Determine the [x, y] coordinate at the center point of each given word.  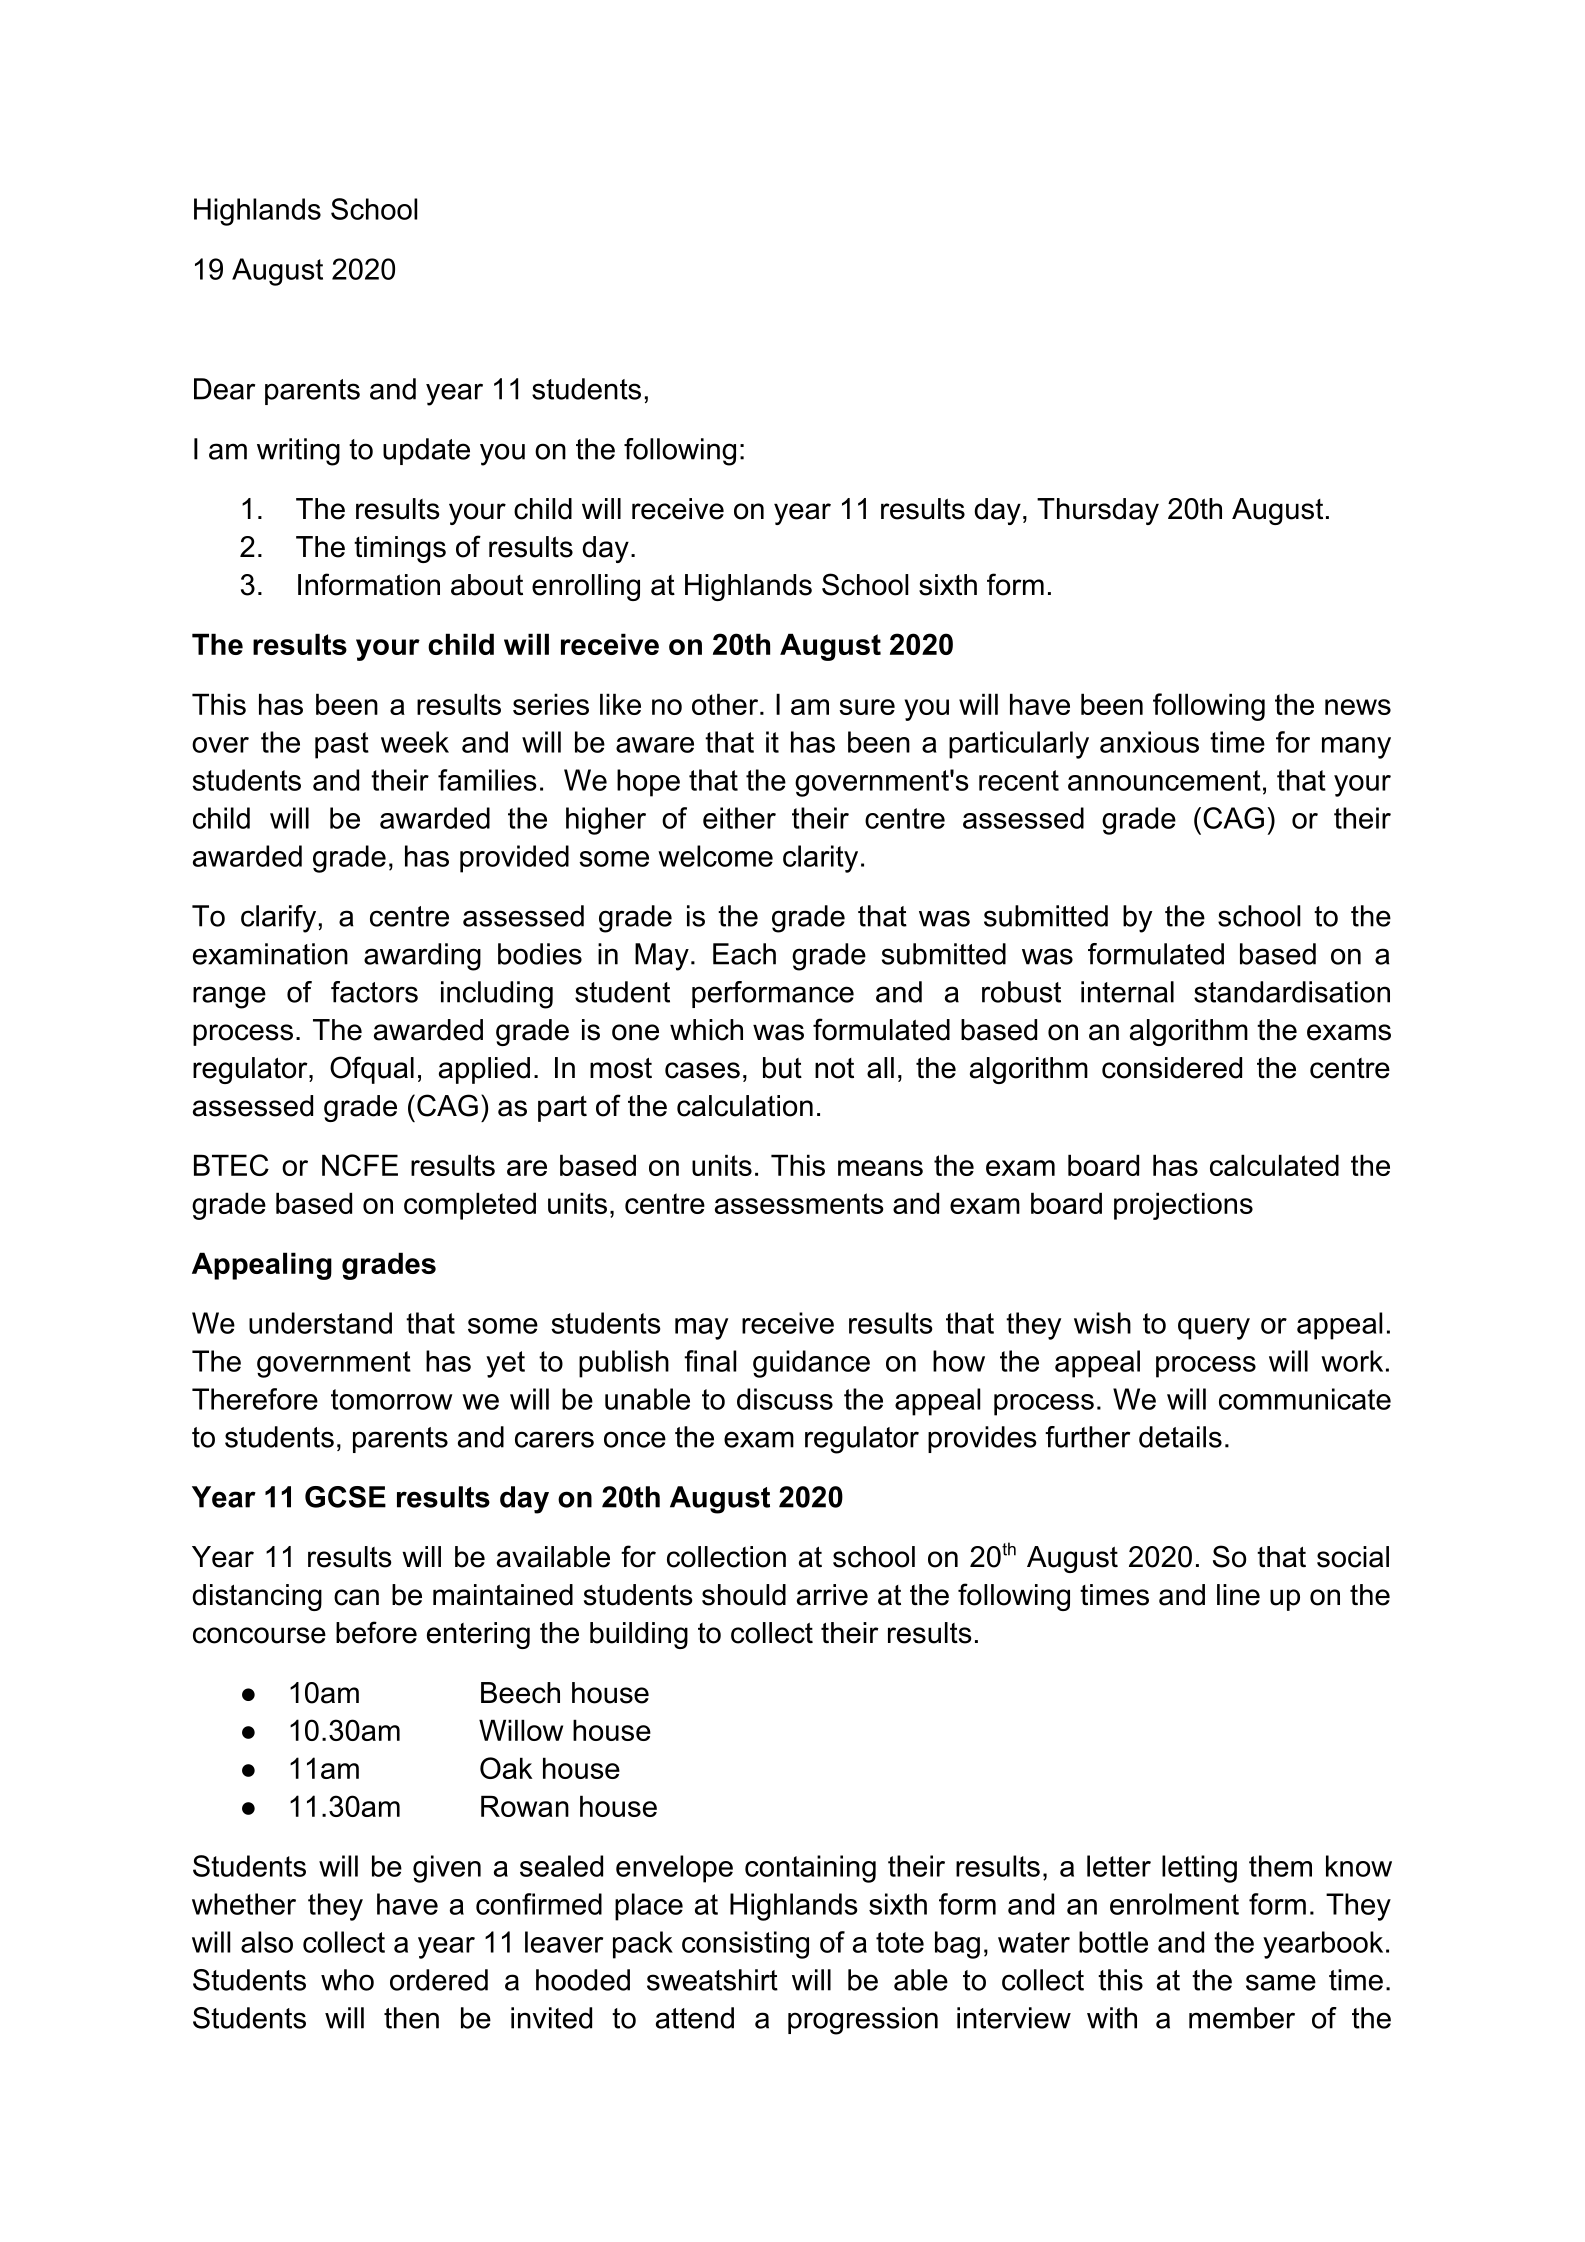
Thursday [1098, 511]
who [347, 1980]
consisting [745, 1945]
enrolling [586, 587]
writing [298, 452]
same [1281, 1982]
